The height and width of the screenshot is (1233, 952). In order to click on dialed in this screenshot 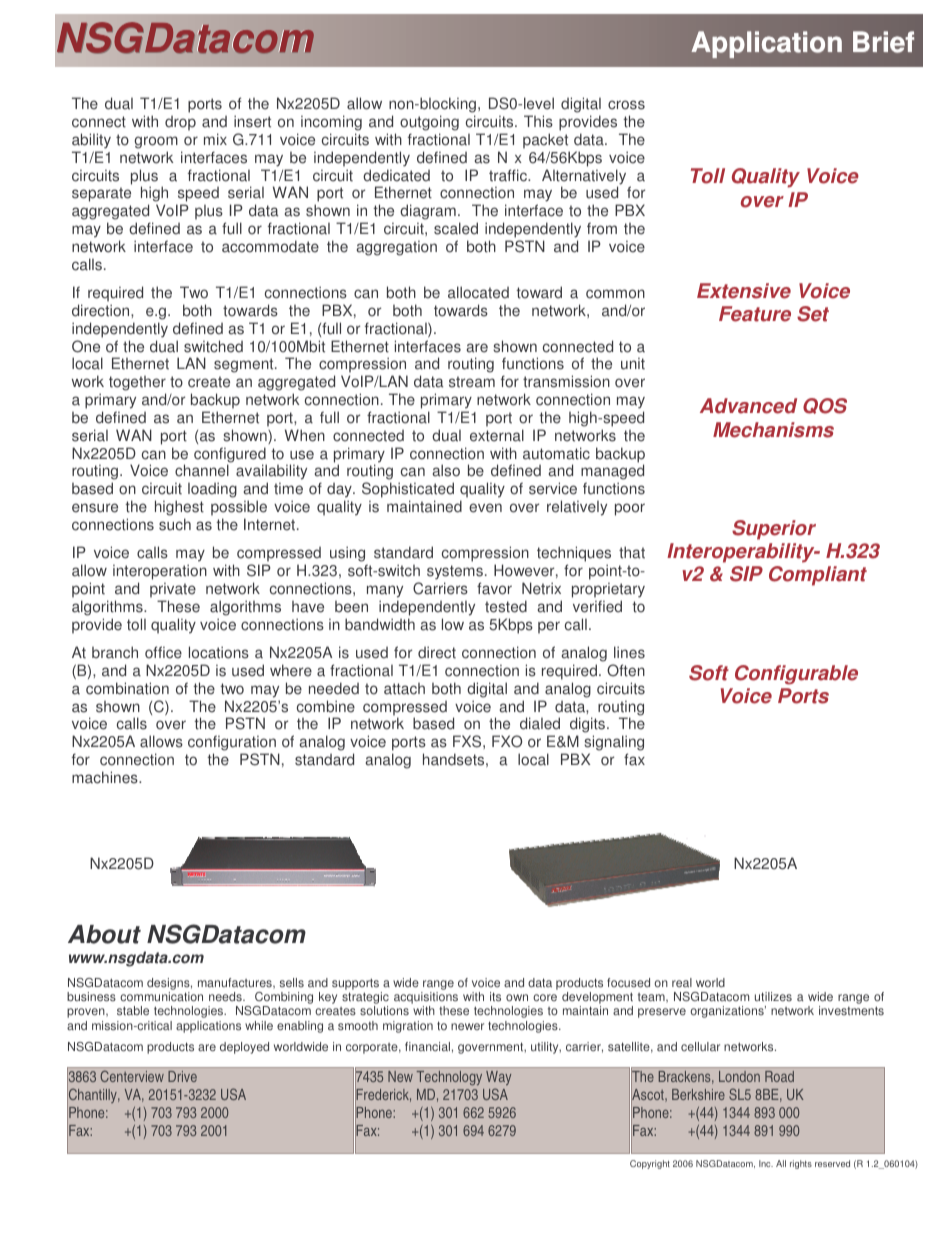, I will do `click(540, 723)`.
